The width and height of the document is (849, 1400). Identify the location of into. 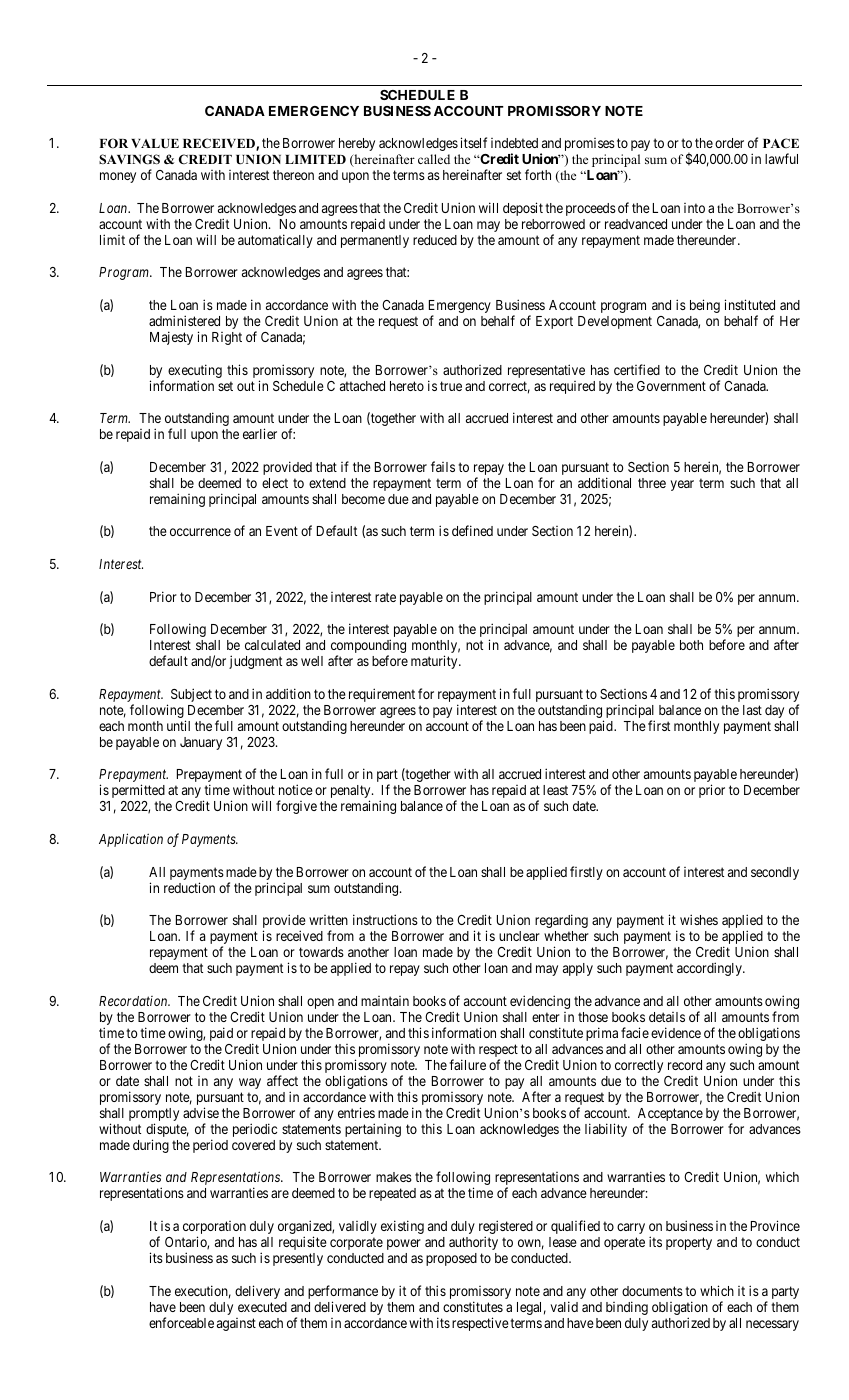
(694, 208).
